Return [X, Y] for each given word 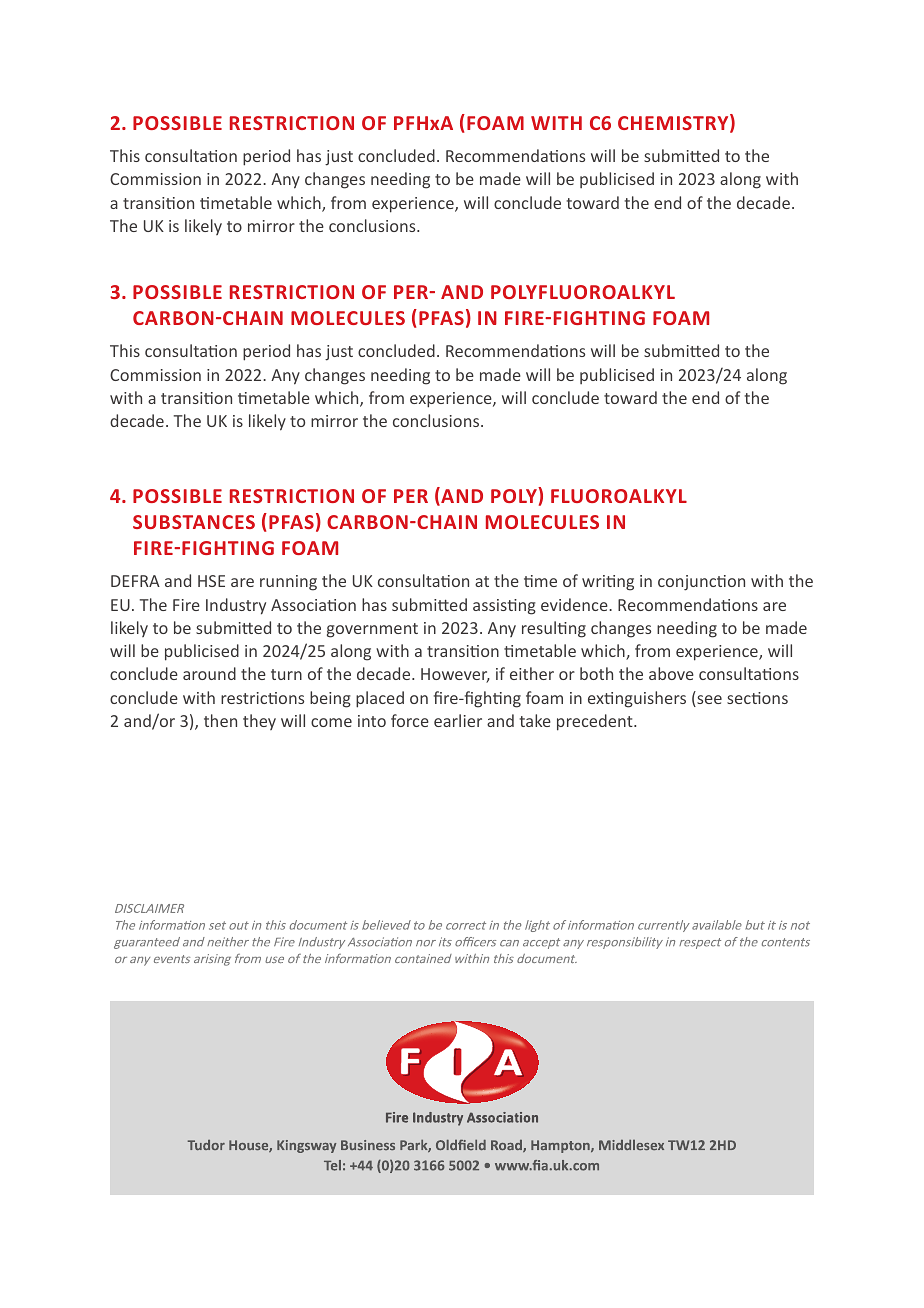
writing [608, 583]
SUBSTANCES [194, 522]
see [708, 701]
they [259, 722]
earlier [458, 720]
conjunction [701, 583]
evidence [575, 604]
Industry [236, 606]
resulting [554, 629]
